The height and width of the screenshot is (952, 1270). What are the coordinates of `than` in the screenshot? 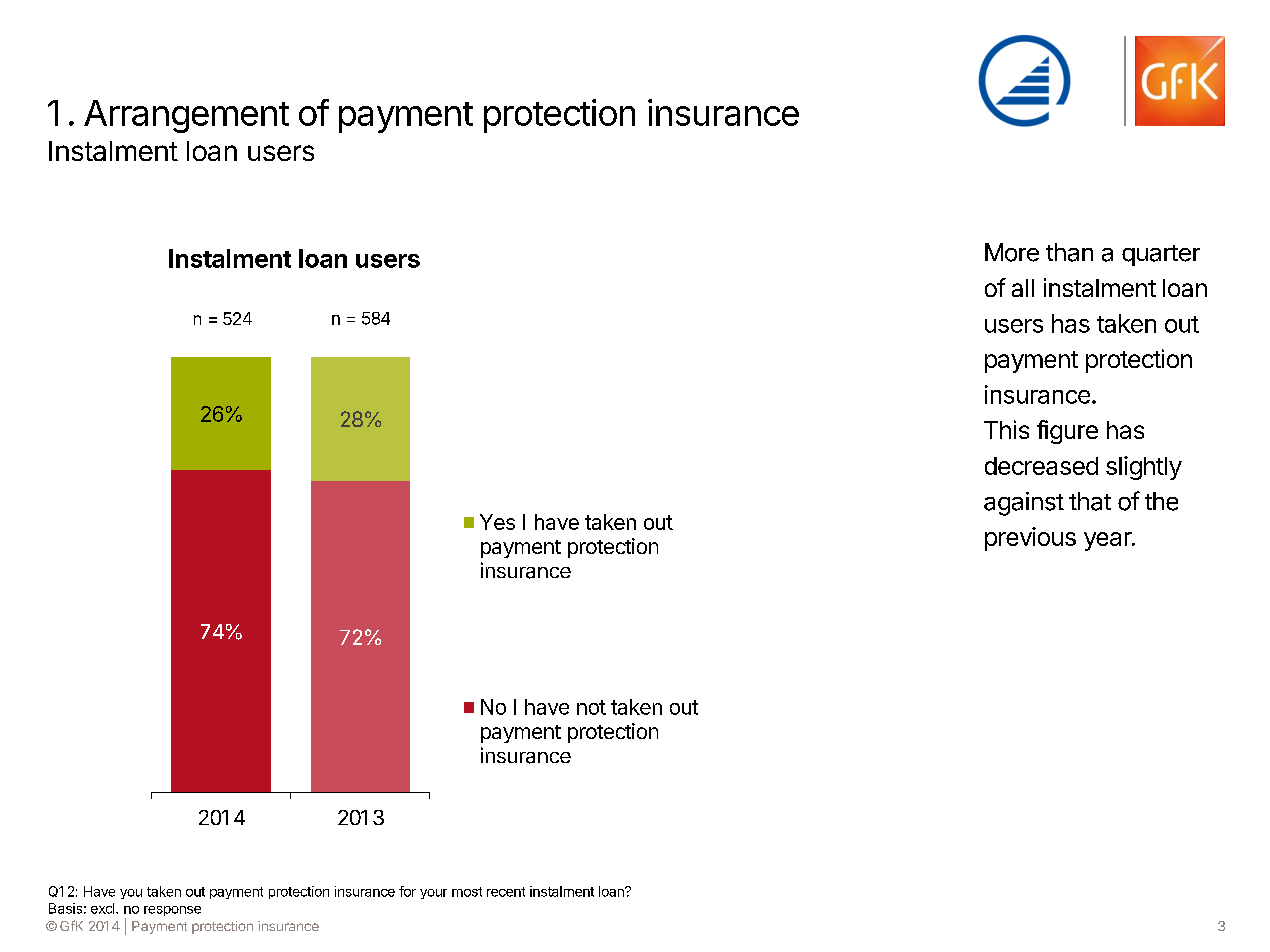 It's located at (1069, 252).
